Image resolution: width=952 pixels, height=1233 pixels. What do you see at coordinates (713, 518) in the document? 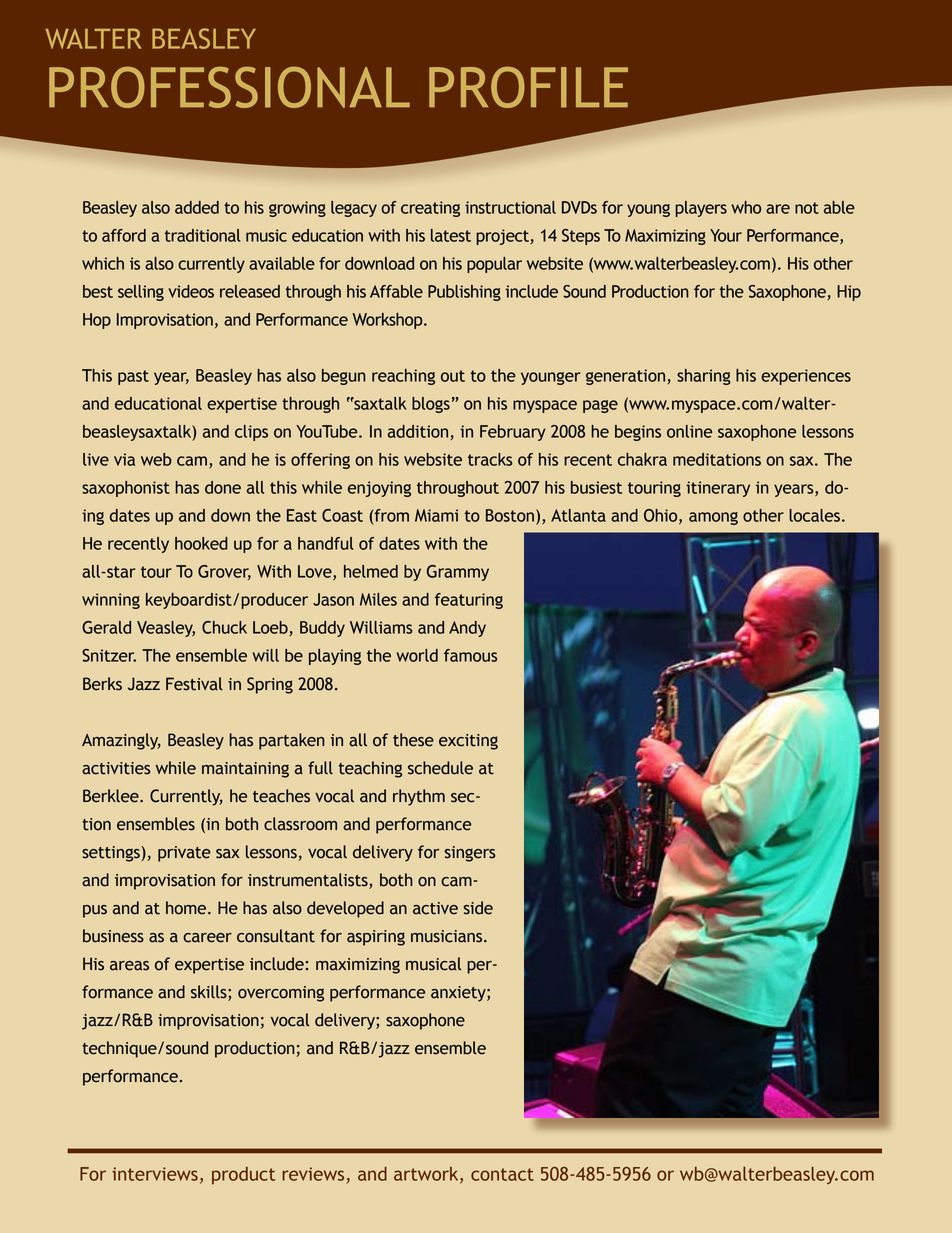
I see `among` at bounding box center [713, 518].
